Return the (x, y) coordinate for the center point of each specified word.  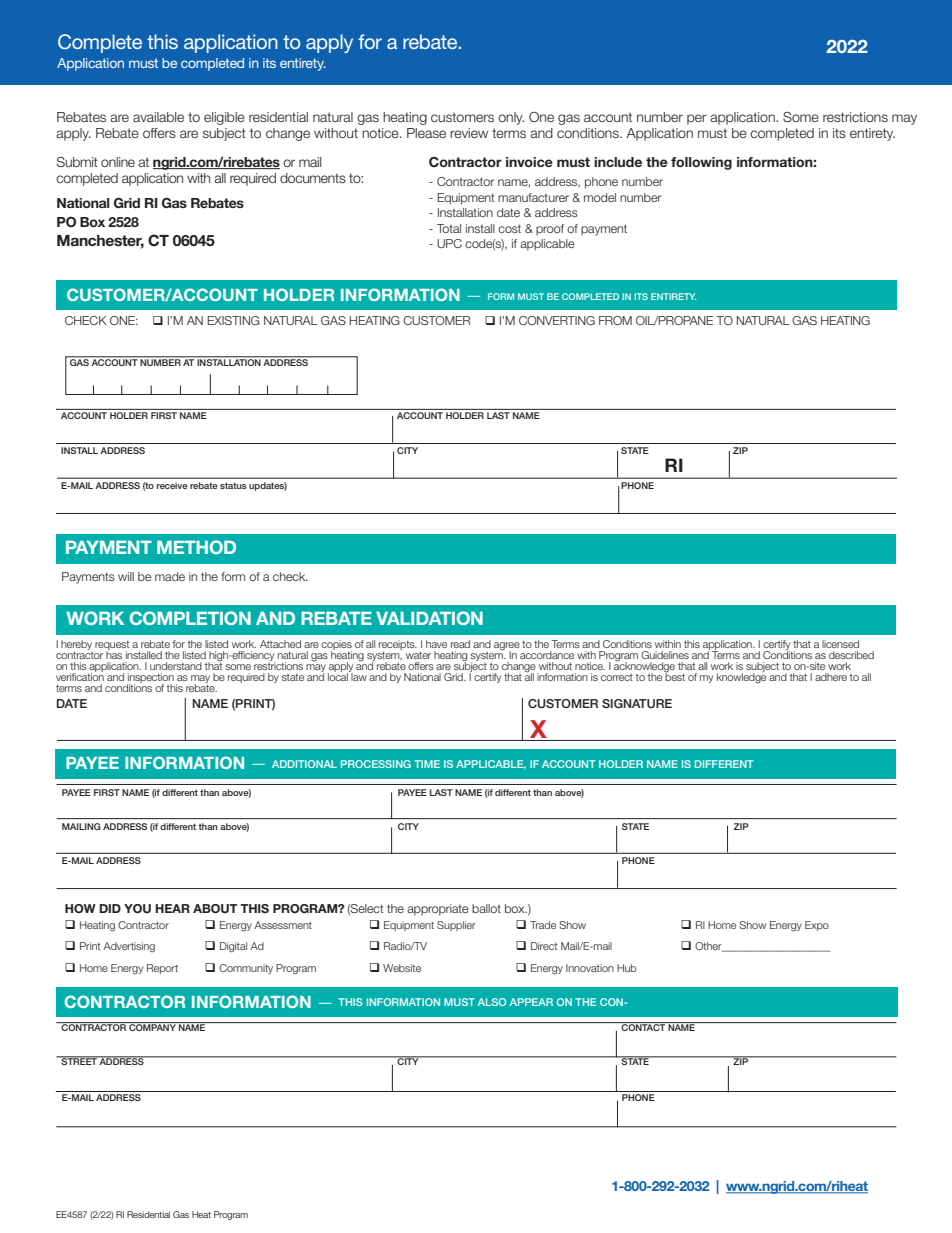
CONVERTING (557, 320)
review (469, 133)
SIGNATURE (637, 704)
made (170, 576)
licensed (840, 644)
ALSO (492, 1002)
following (701, 163)
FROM (615, 320)
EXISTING (233, 320)
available (158, 117)
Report (162, 969)
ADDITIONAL (304, 764)
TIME (427, 764)
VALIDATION (429, 618)
